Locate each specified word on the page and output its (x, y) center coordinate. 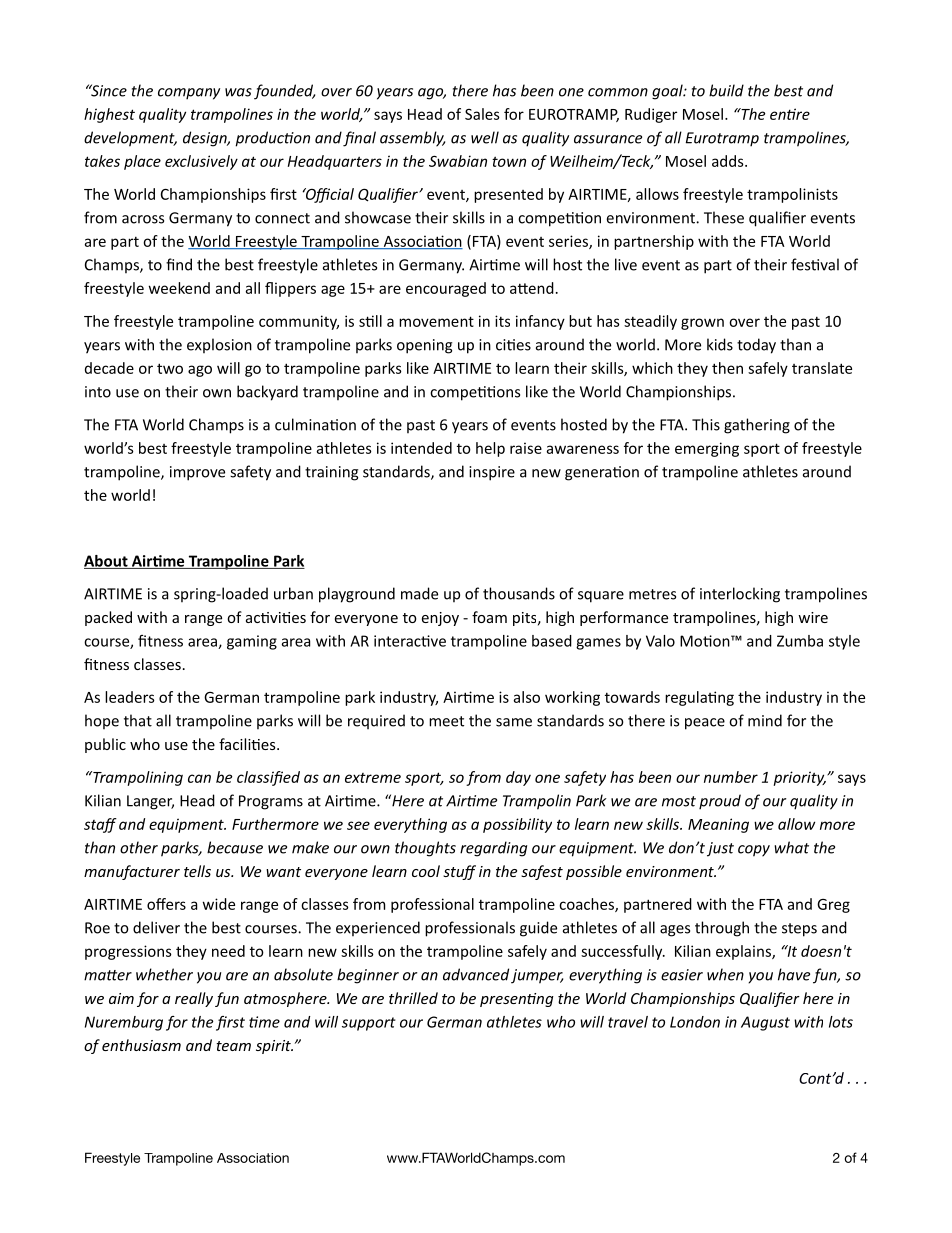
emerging (707, 449)
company (189, 94)
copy (754, 851)
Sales (482, 114)
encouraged (446, 289)
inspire (492, 473)
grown (702, 324)
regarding (493, 849)
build (726, 90)
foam (489, 617)
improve (197, 473)
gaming (252, 642)
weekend (179, 288)
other (139, 847)
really (194, 999)
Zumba (800, 641)
